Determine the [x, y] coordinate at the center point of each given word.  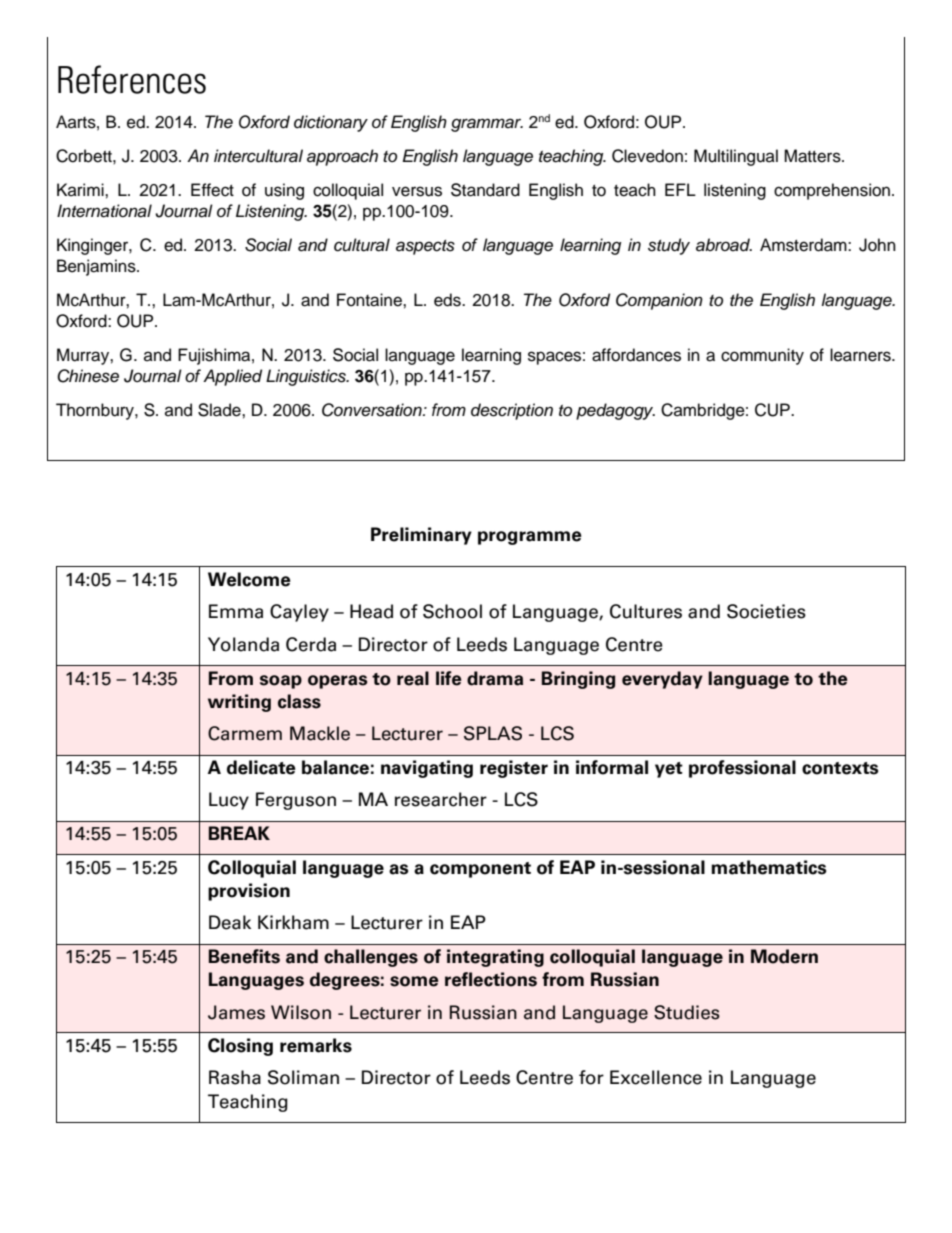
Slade [220, 410]
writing [239, 703]
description [512, 411]
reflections [491, 979]
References [132, 79]
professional [742, 769]
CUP [773, 410]
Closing [240, 1047]
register [514, 769]
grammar [487, 125]
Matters [813, 156]
